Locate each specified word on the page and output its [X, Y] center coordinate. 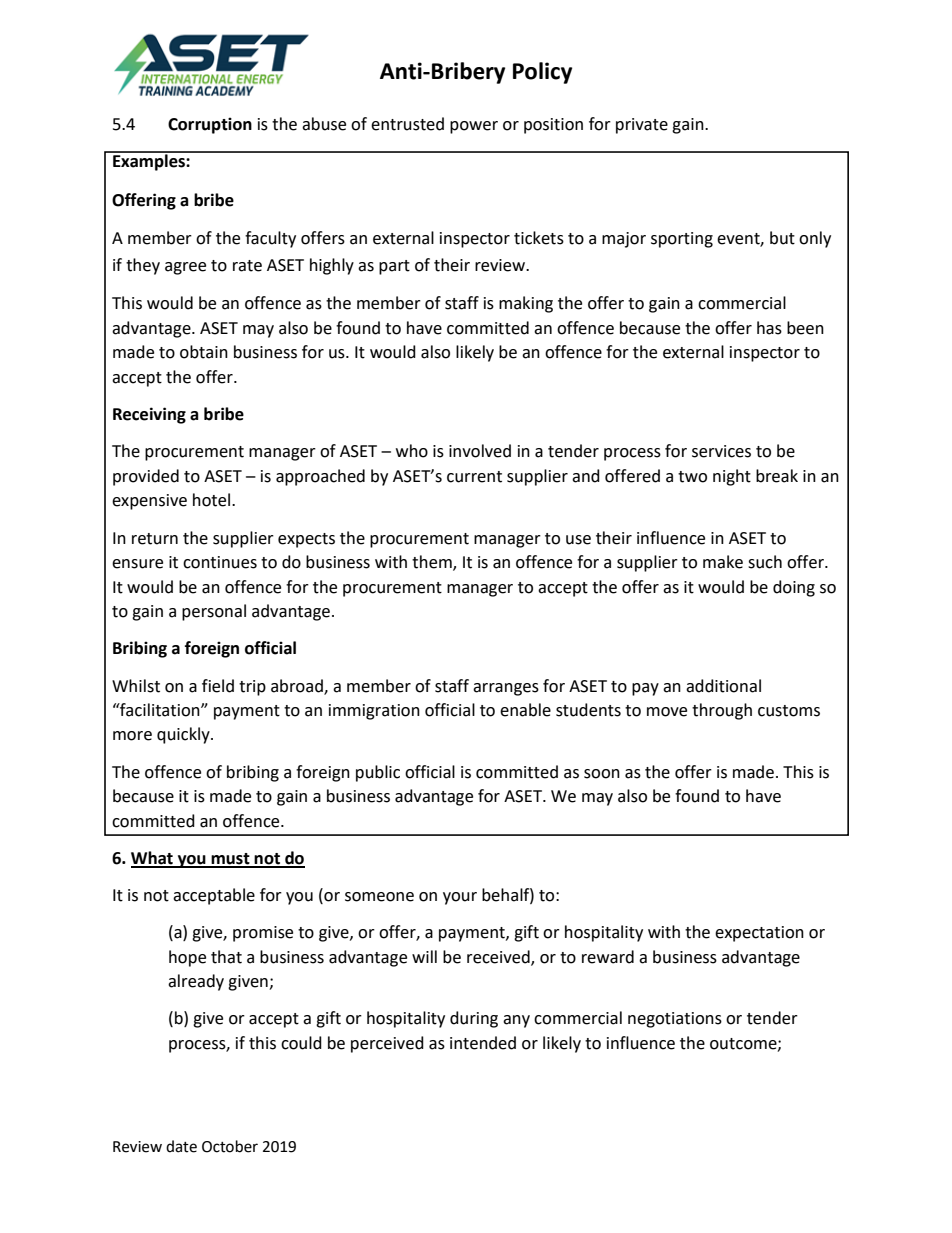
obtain [204, 352]
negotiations [675, 1020]
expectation [759, 934]
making [526, 304]
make [723, 562]
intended [483, 1043]
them [433, 563]
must [230, 860]
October [230, 1146]
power [474, 127]
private [642, 126]
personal [214, 612]
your [460, 898]
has [769, 328]
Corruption [210, 125]
